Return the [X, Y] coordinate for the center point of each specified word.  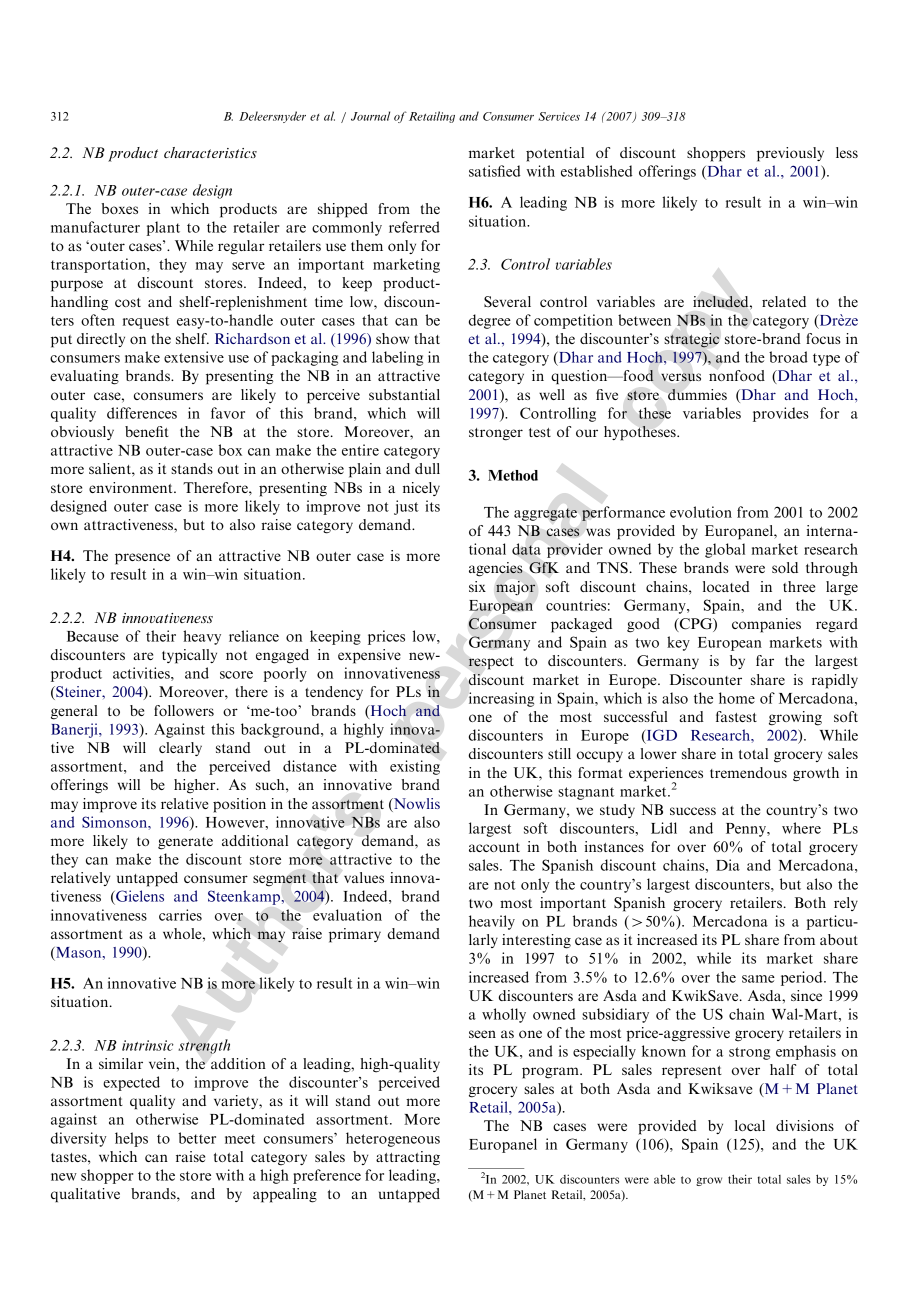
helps [131, 1139]
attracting [408, 1158]
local [750, 1125]
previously [790, 154]
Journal [370, 116]
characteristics [210, 152]
